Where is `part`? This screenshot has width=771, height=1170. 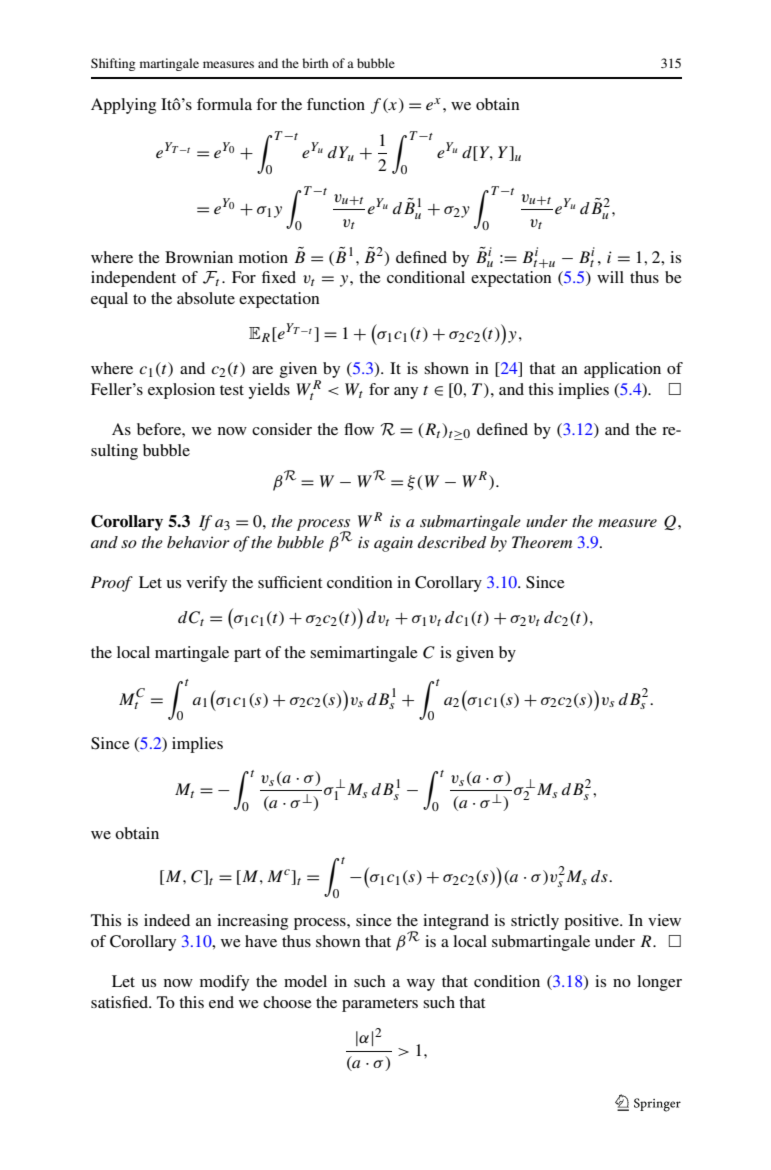
part is located at coordinates (247, 655).
